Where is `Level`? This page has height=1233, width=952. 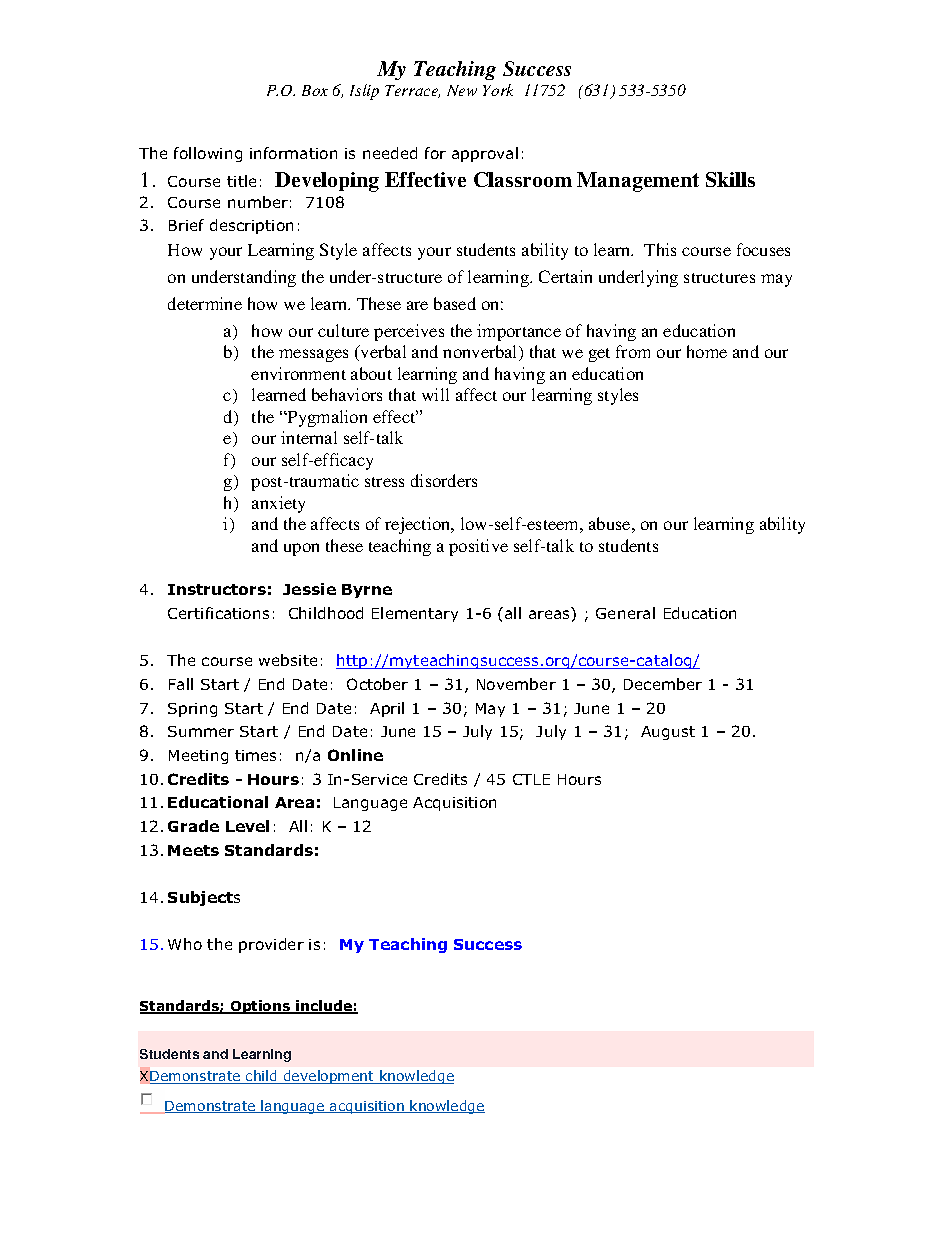 Level is located at coordinates (247, 826).
